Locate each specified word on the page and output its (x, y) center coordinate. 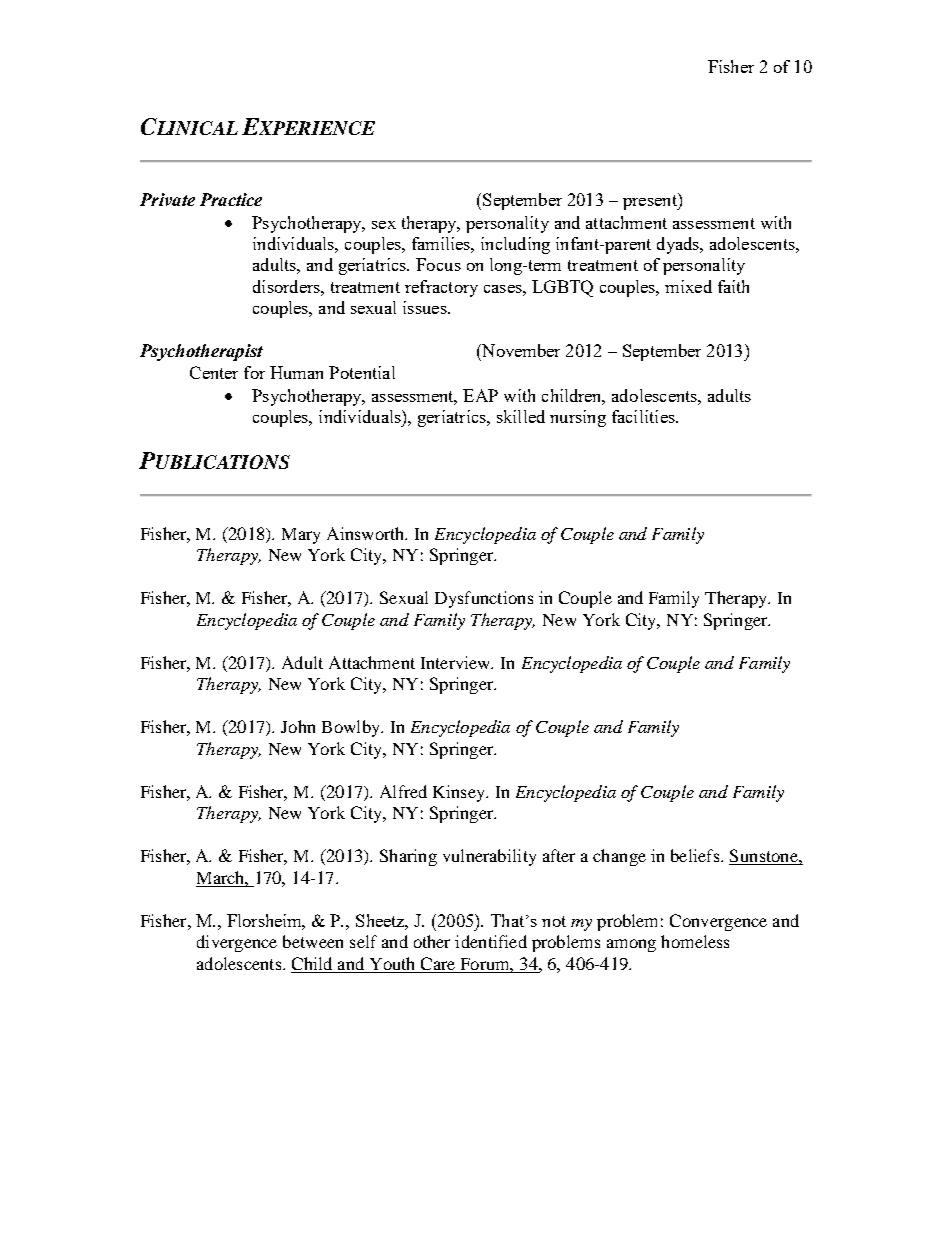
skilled (521, 416)
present (651, 201)
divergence (237, 943)
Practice (231, 199)
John (298, 726)
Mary (301, 536)
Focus (438, 264)
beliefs (696, 855)
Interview (457, 662)
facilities (644, 416)
